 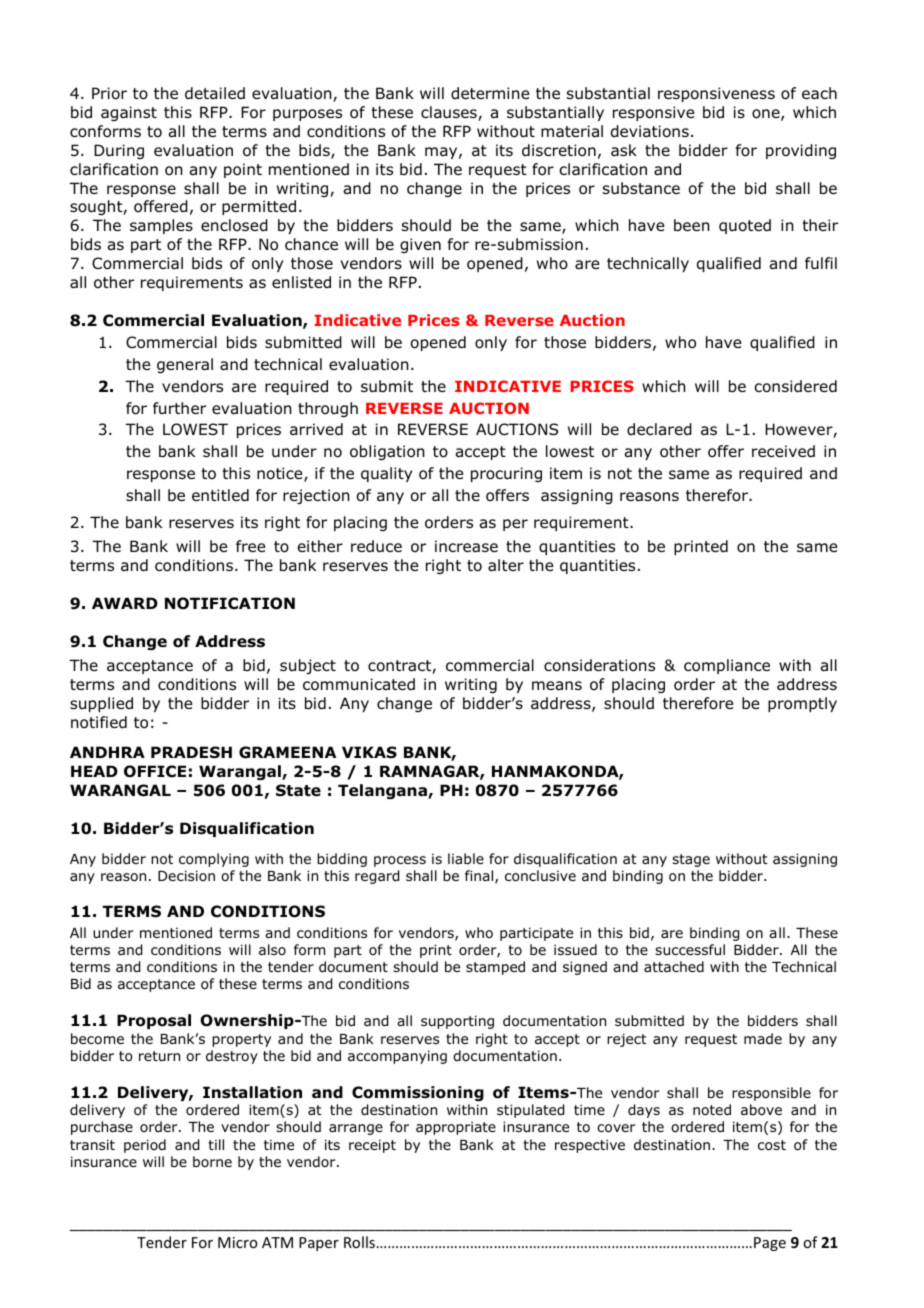 I want to click on clauses, so click(x=450, y=113).
